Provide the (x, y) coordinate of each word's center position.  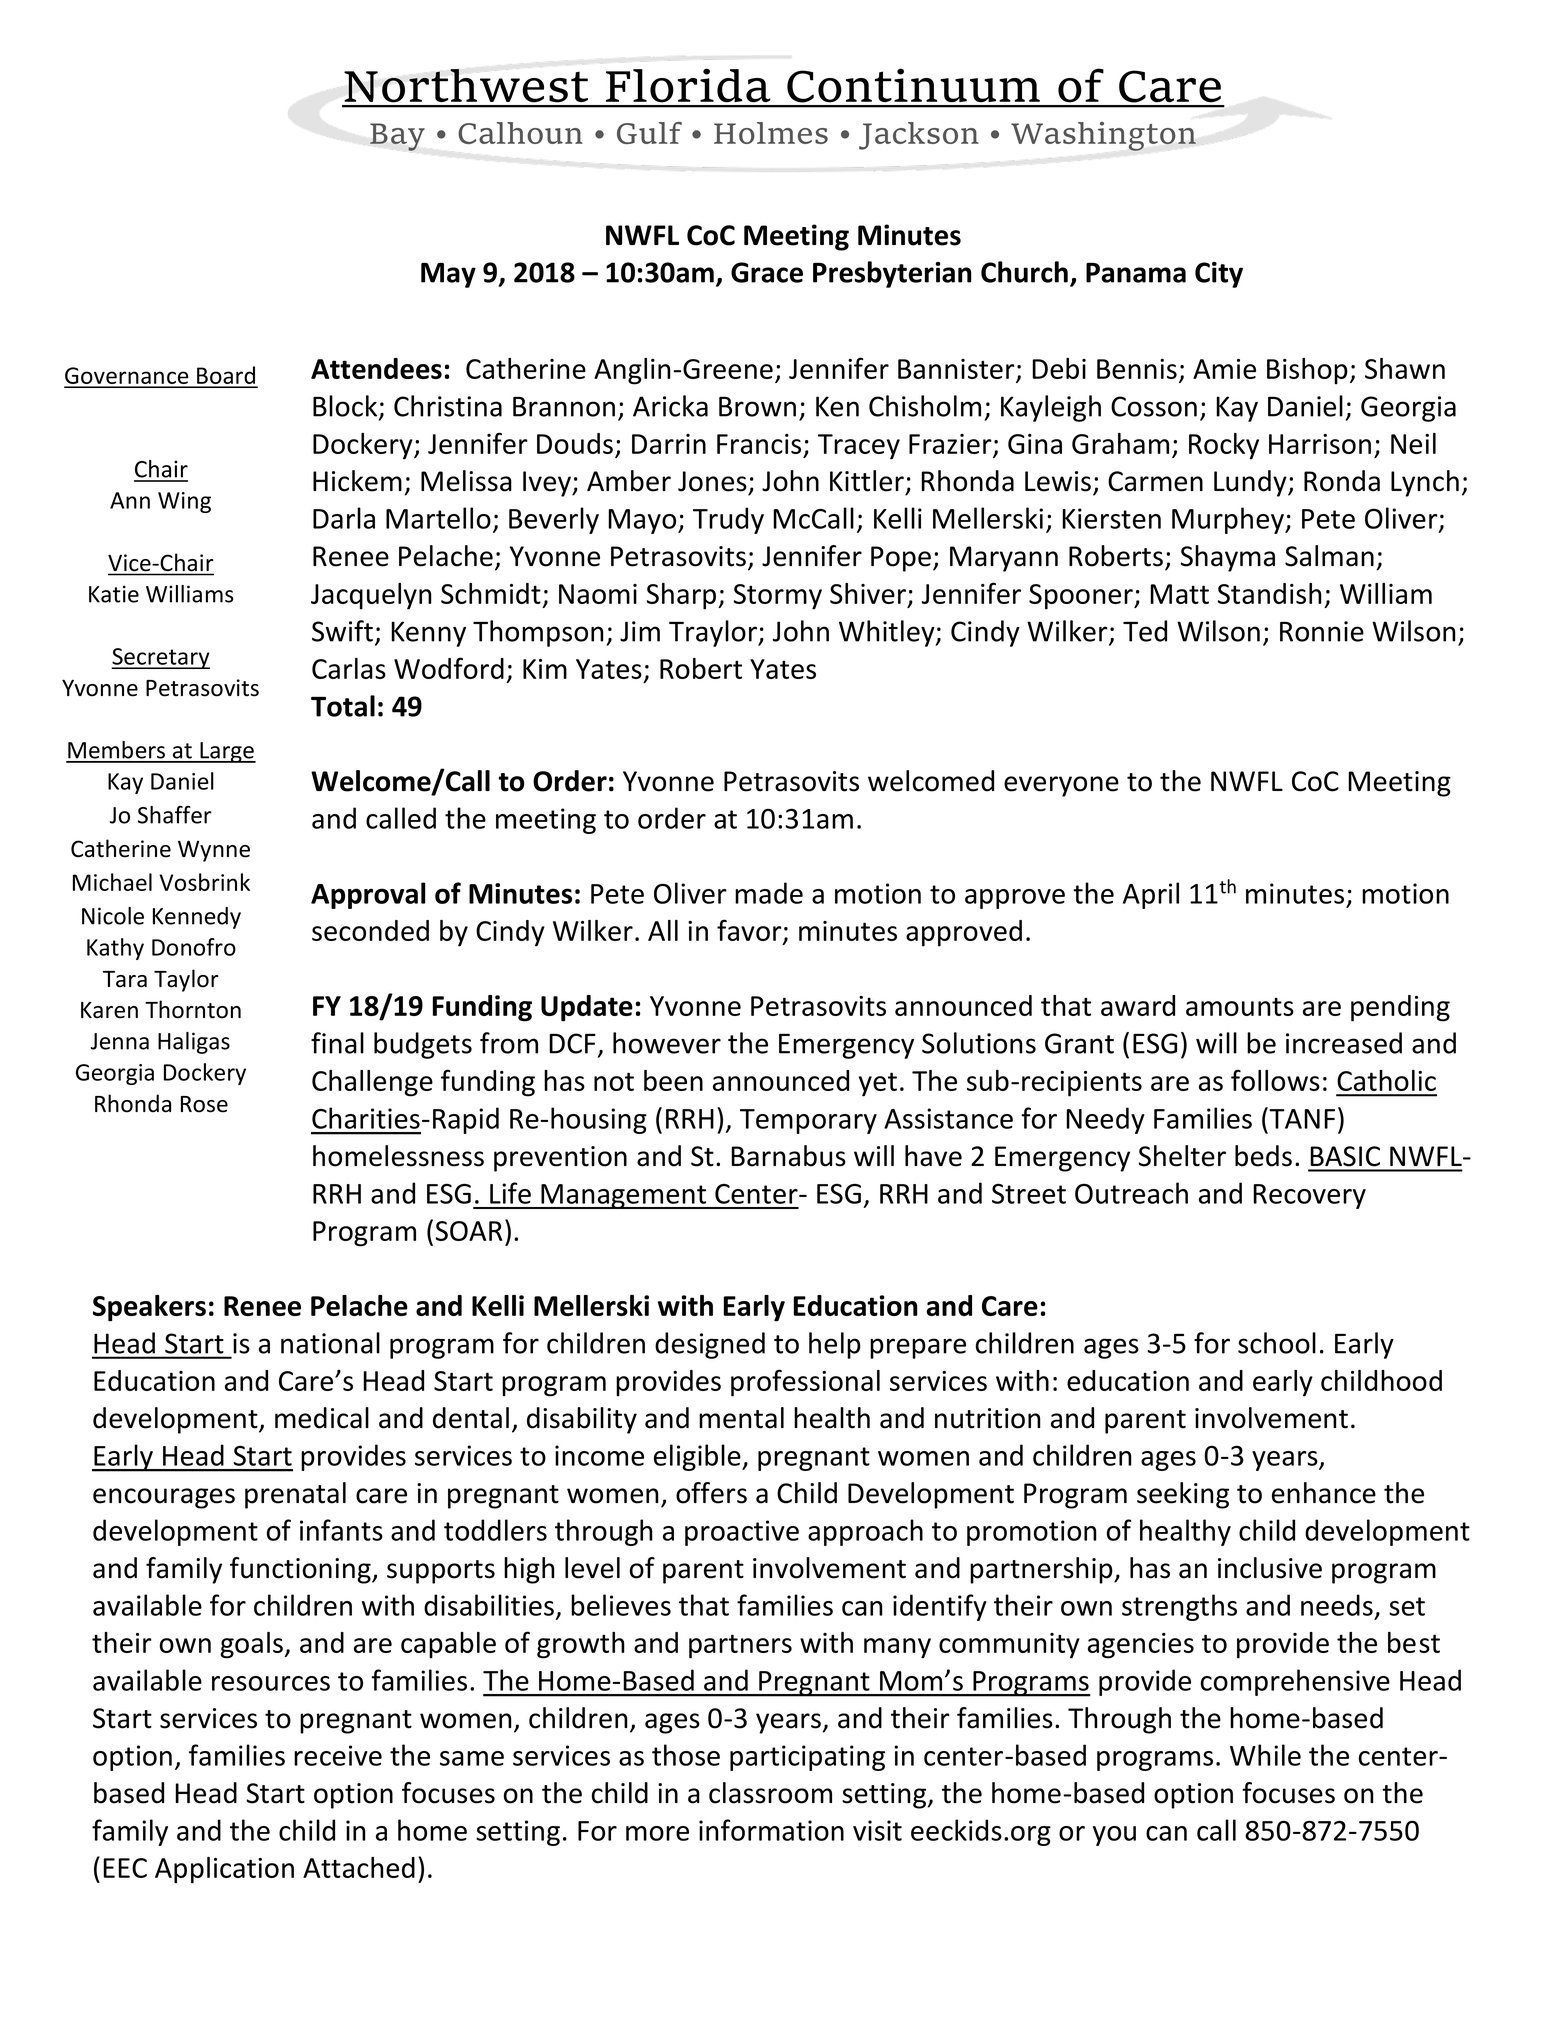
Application (224, 1870)
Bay (397, 137)
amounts (1240, 1006)
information (771, 1830)
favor (750, 931)
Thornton (193, 1009)
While (1265, 1755)
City (1219, 275)
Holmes (771, 133)
